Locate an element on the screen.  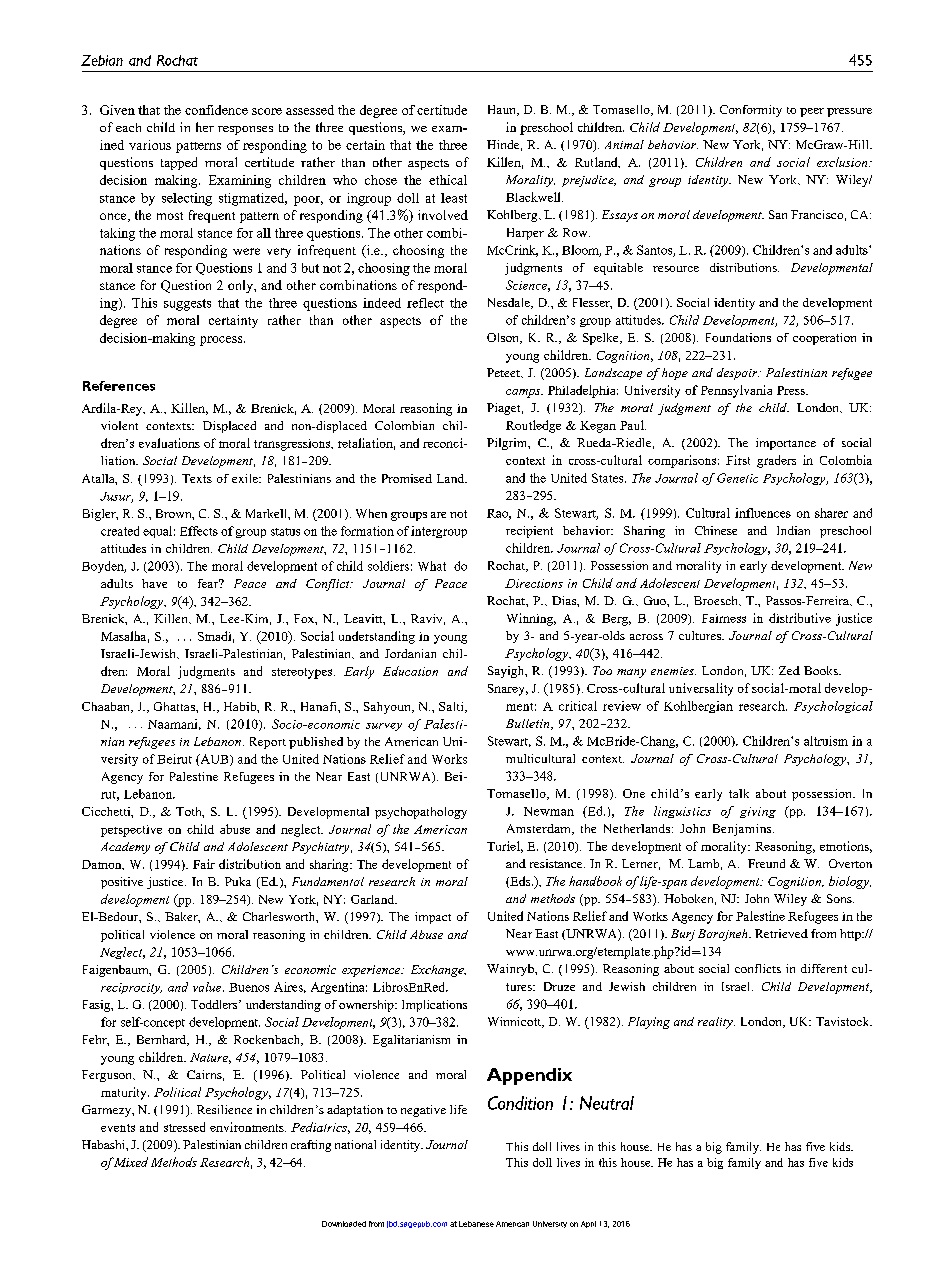
influences is located at coordinates (763, 513).
